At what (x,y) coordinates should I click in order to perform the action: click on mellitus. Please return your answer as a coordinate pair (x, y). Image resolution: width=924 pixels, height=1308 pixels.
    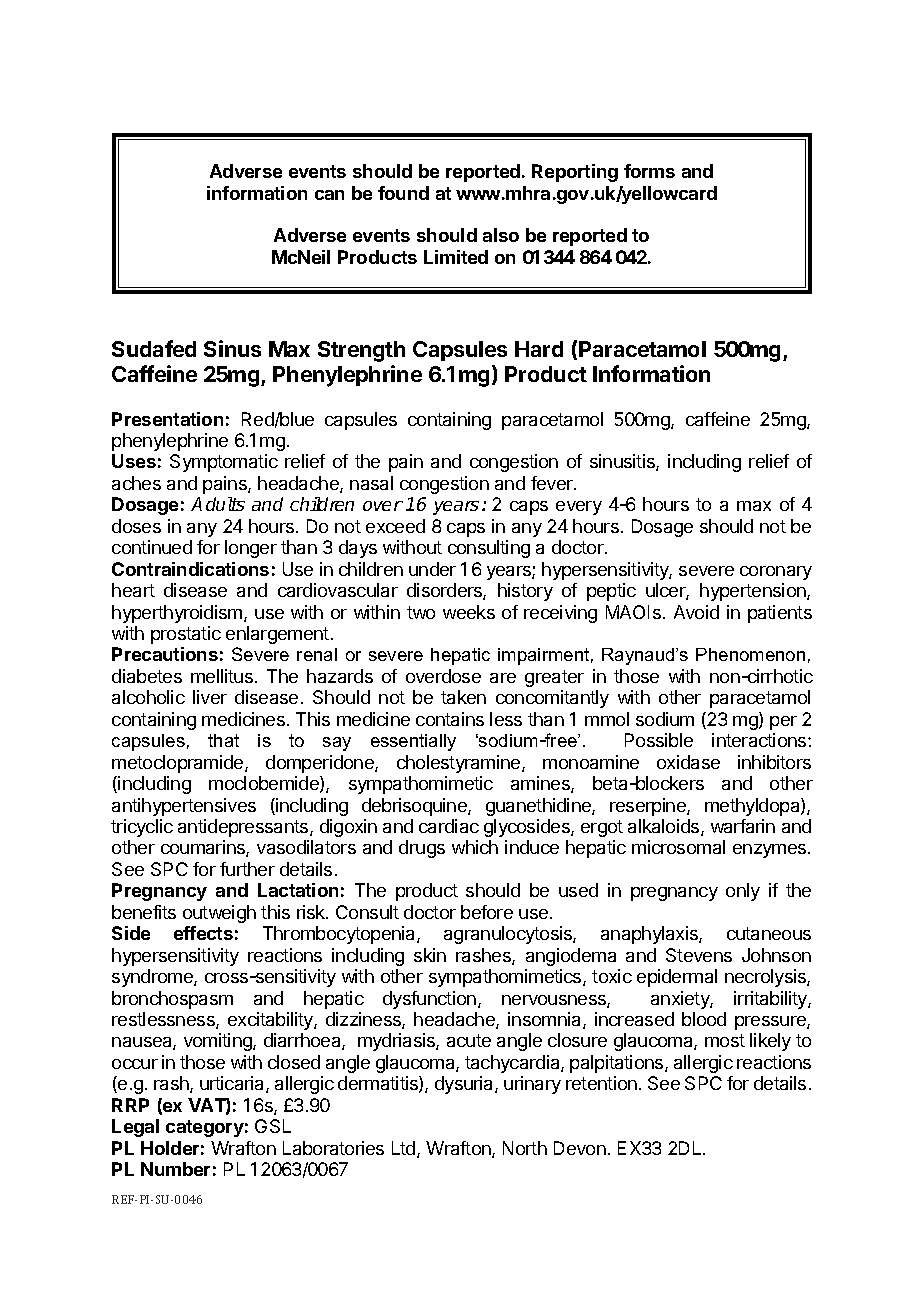
    Looking at the image, I should click on (222, 676).
